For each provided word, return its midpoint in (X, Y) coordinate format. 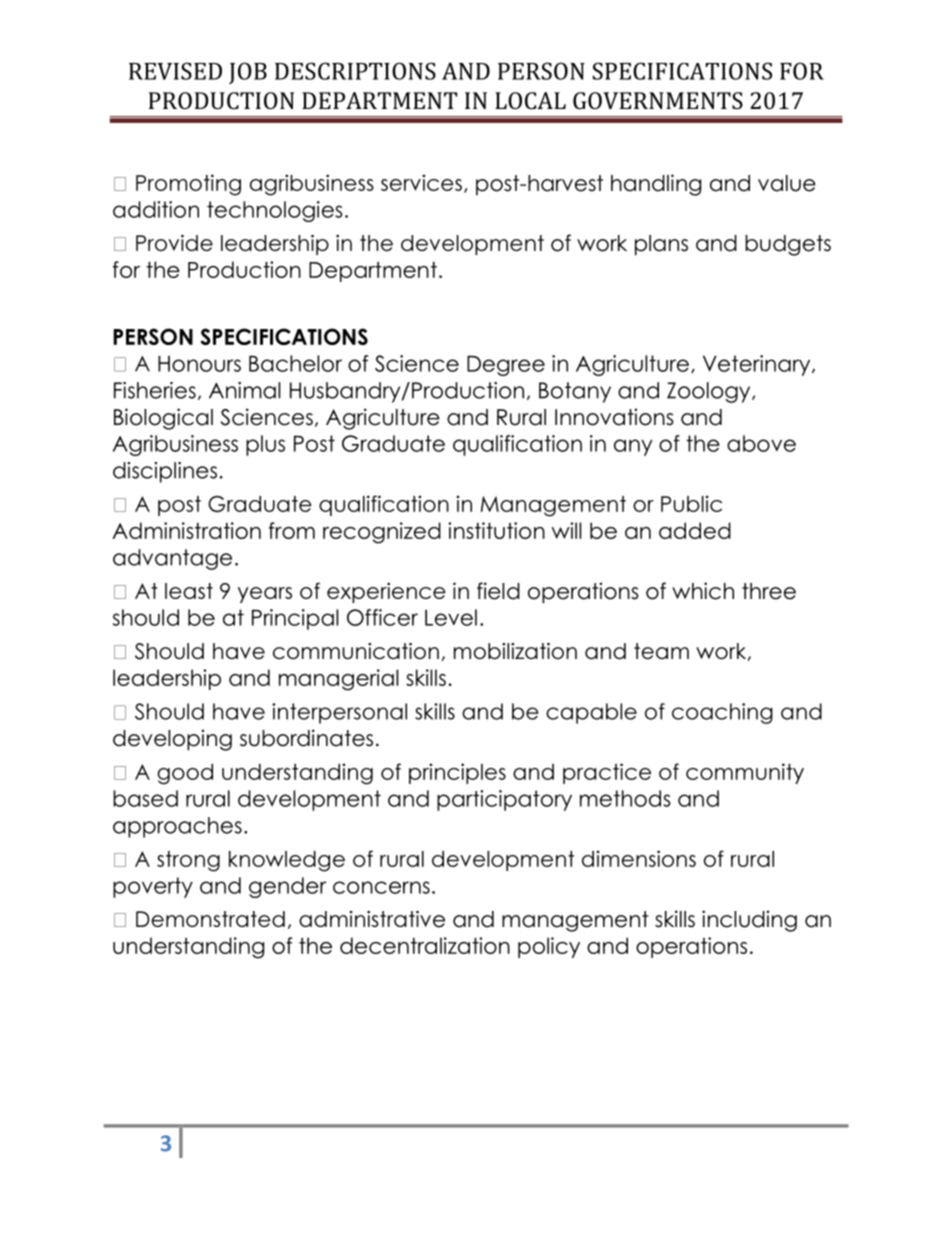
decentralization (425, 945)
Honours (199, 363)
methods (625, 798)
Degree (506, 365)
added (695, 530)
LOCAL (530, 100)
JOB (248, 73)
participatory (504, 800)
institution (496, 530)
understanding (188, 948)
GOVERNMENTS (658, 100)
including (749, 921)
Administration (186, 530)
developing (172, 740)
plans (661, 245)
